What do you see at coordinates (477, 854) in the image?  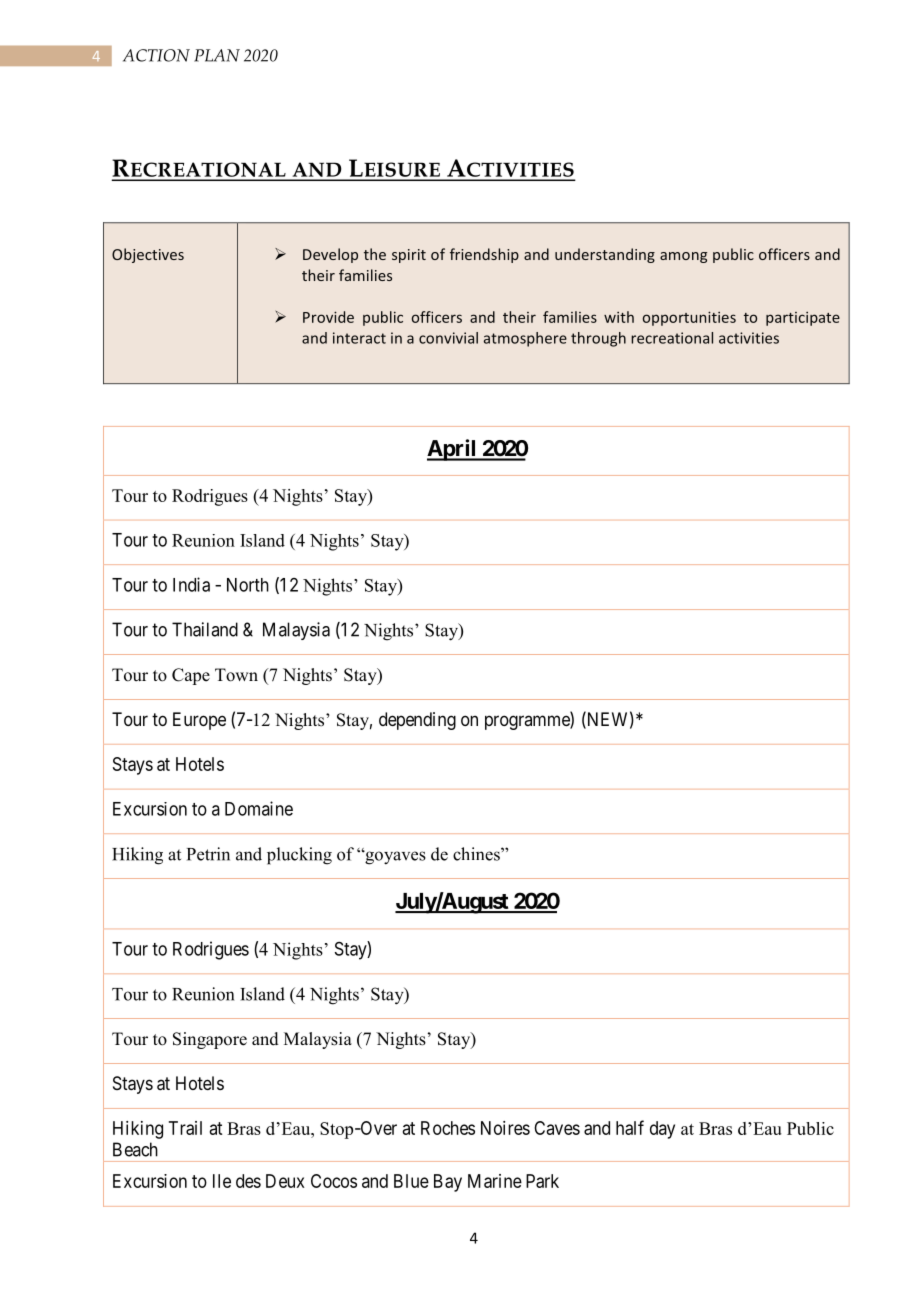 I see `chines` at bounding box center [477, 854].
